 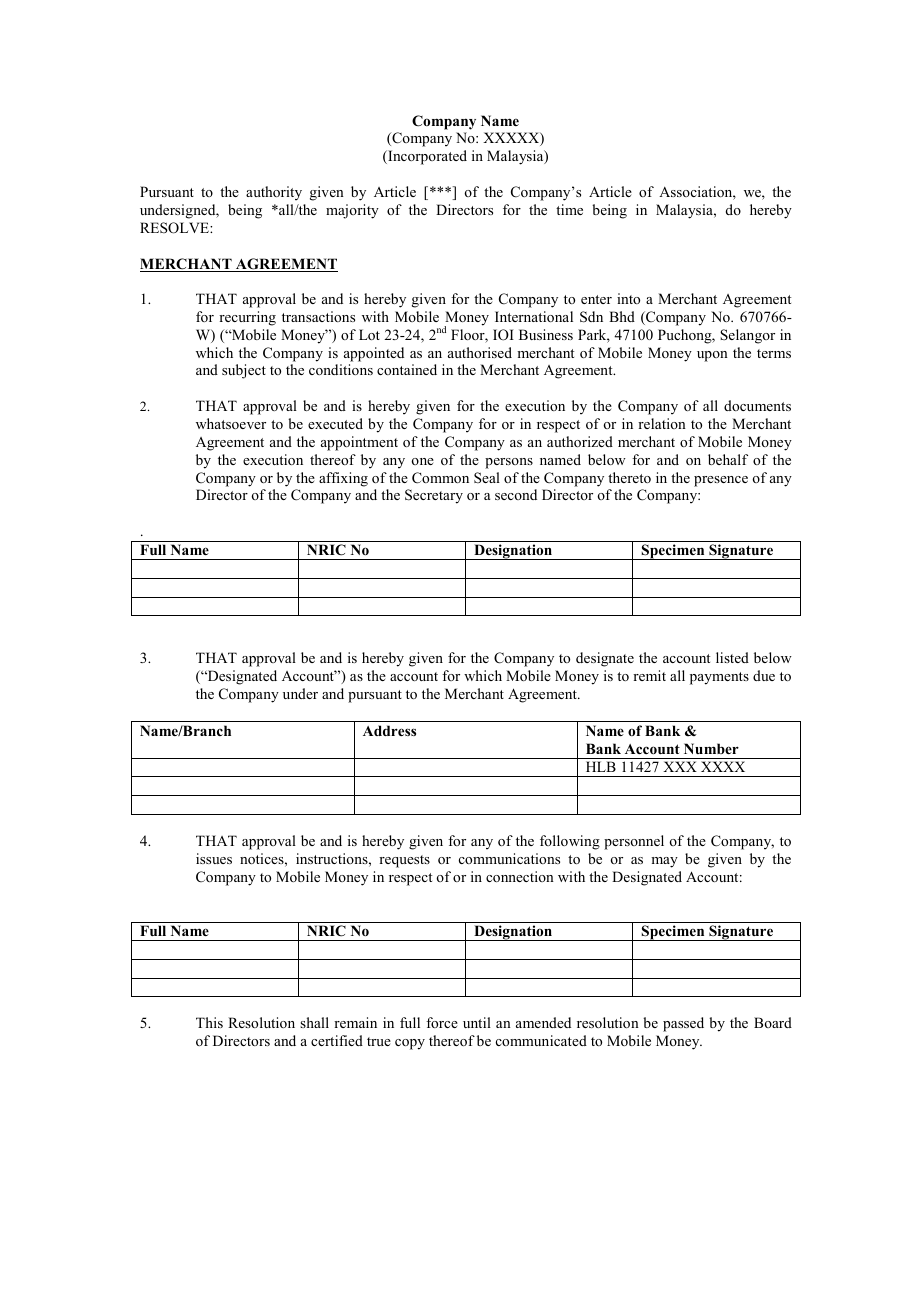 What do you see at coordinates (628, 298) in the screenshot?
I see `into` at bounding box center [628, 298].
